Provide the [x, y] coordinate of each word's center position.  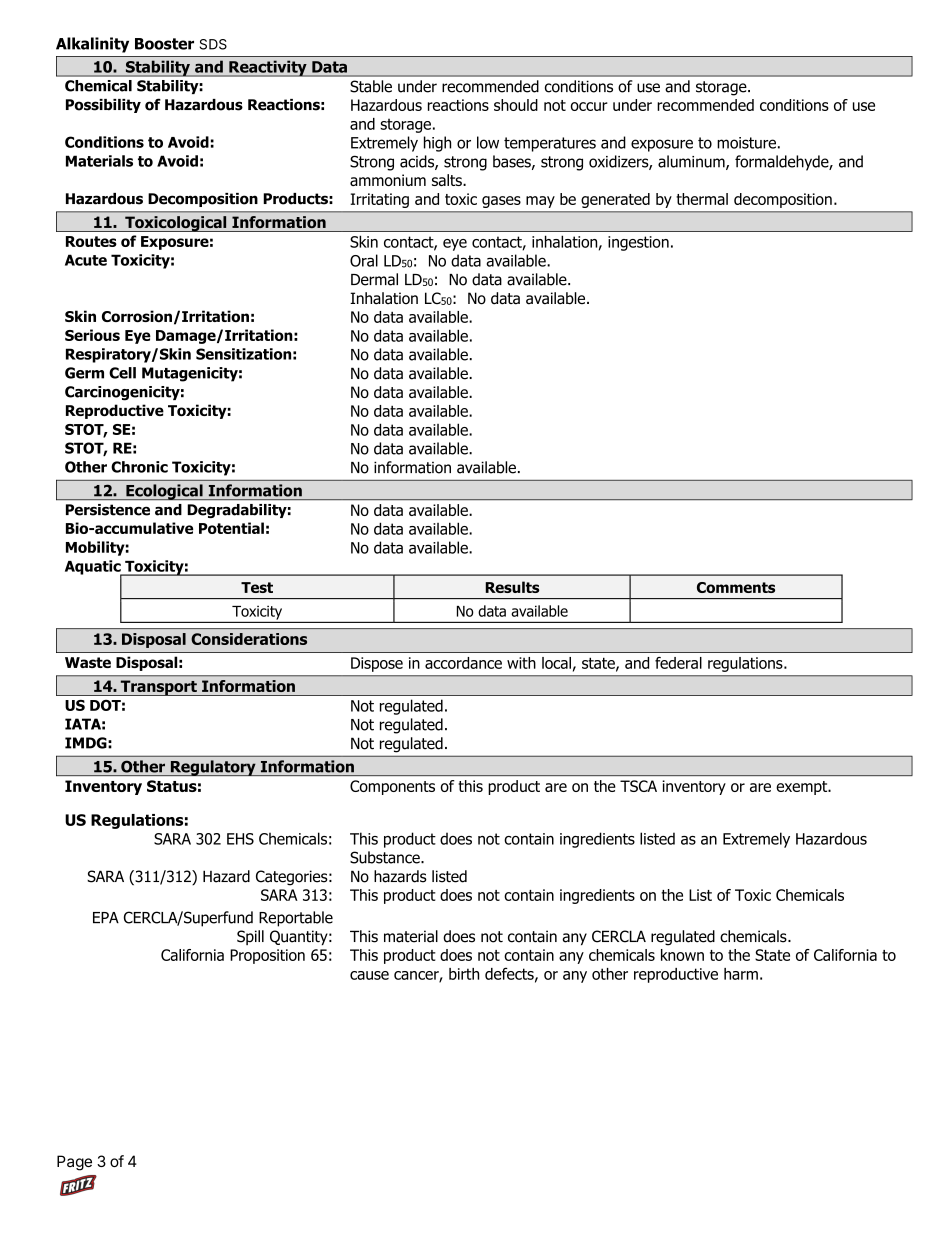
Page [74, 1163]
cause [369, 975]
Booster [164, 44]
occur [589, 106]
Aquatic [94, 568]
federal [678, 663]
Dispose [377, 664]
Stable [371, 86]
